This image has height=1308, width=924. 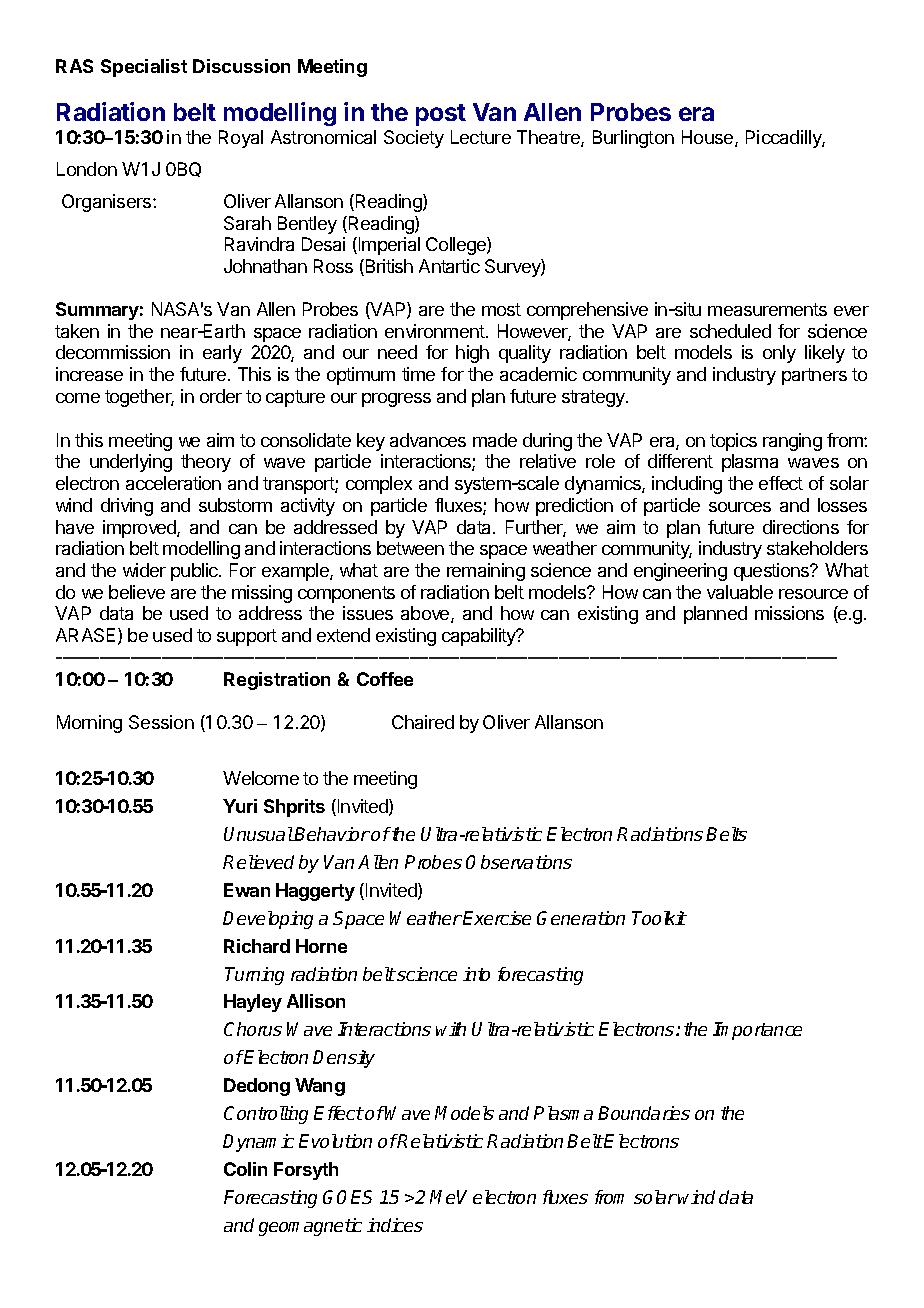 What do you see at coordinates (709, 138) in the image?
I see `House` at bounding box center [709, 138].
